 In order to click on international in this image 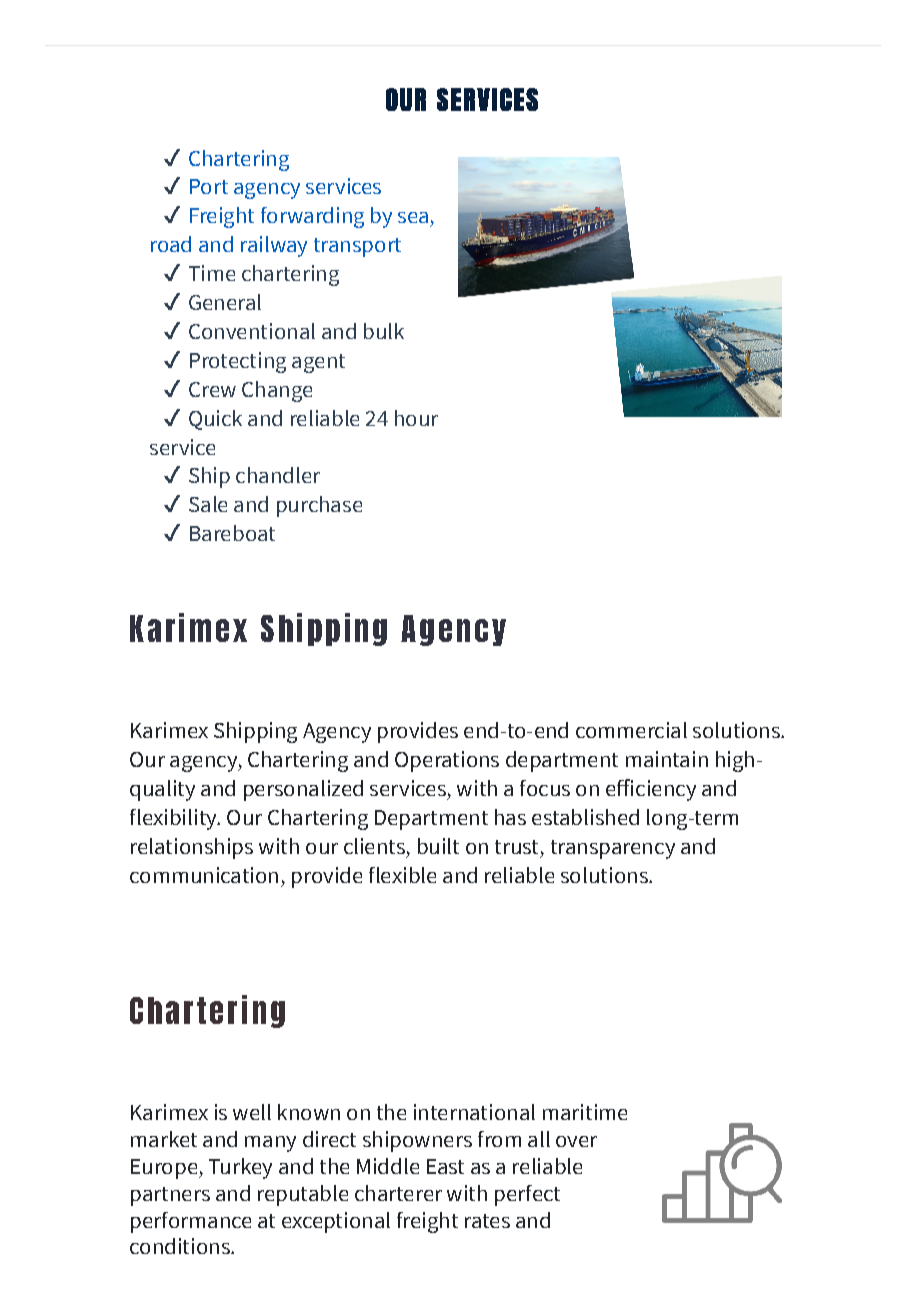, I will do `click(474, 1112)`.
